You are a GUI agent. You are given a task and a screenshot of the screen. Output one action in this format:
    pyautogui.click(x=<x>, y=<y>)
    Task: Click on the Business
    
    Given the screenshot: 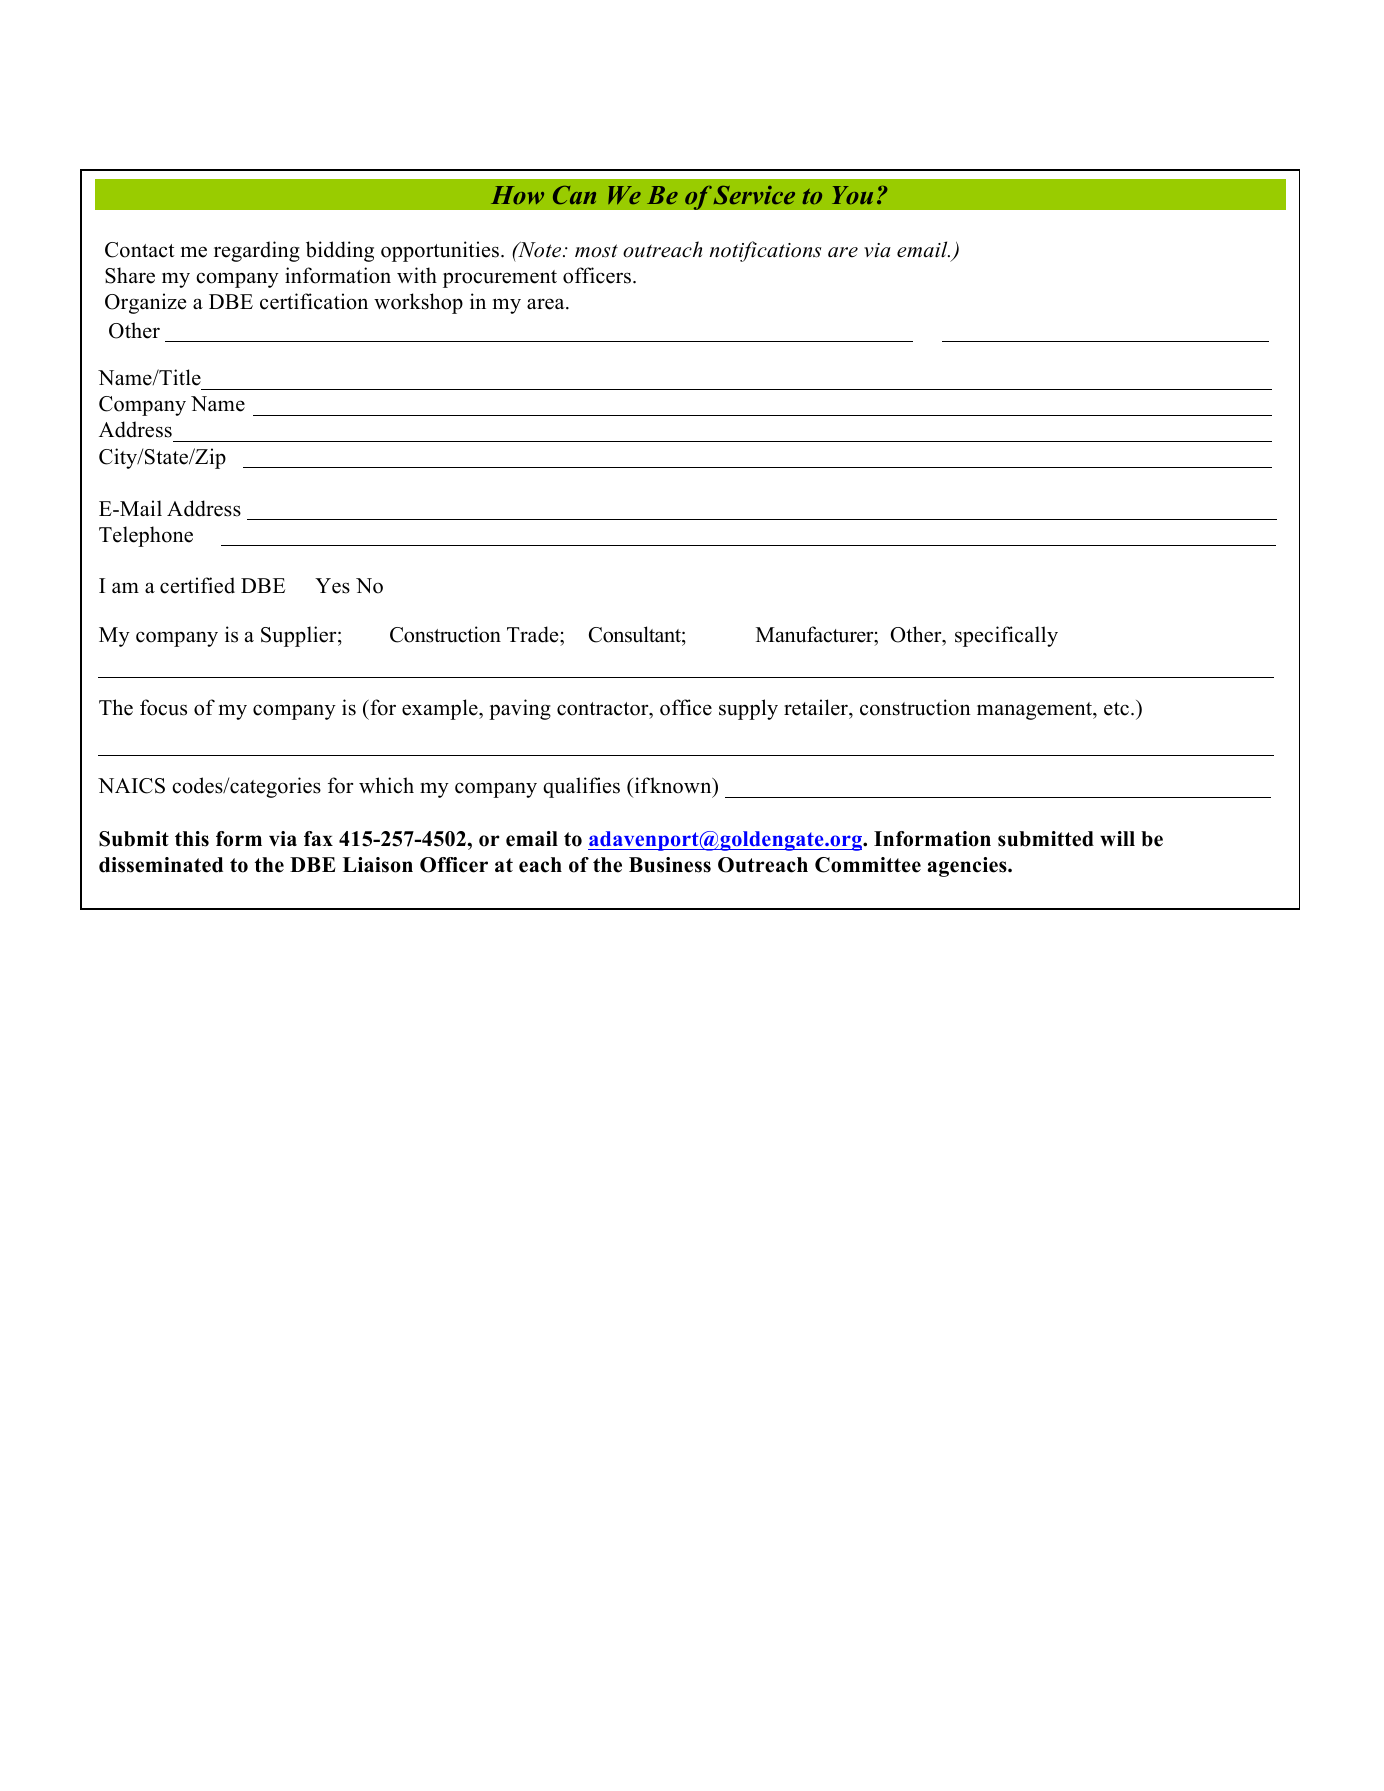 What is the action you would take?
    pyautogui.click(x=670, y=865)
